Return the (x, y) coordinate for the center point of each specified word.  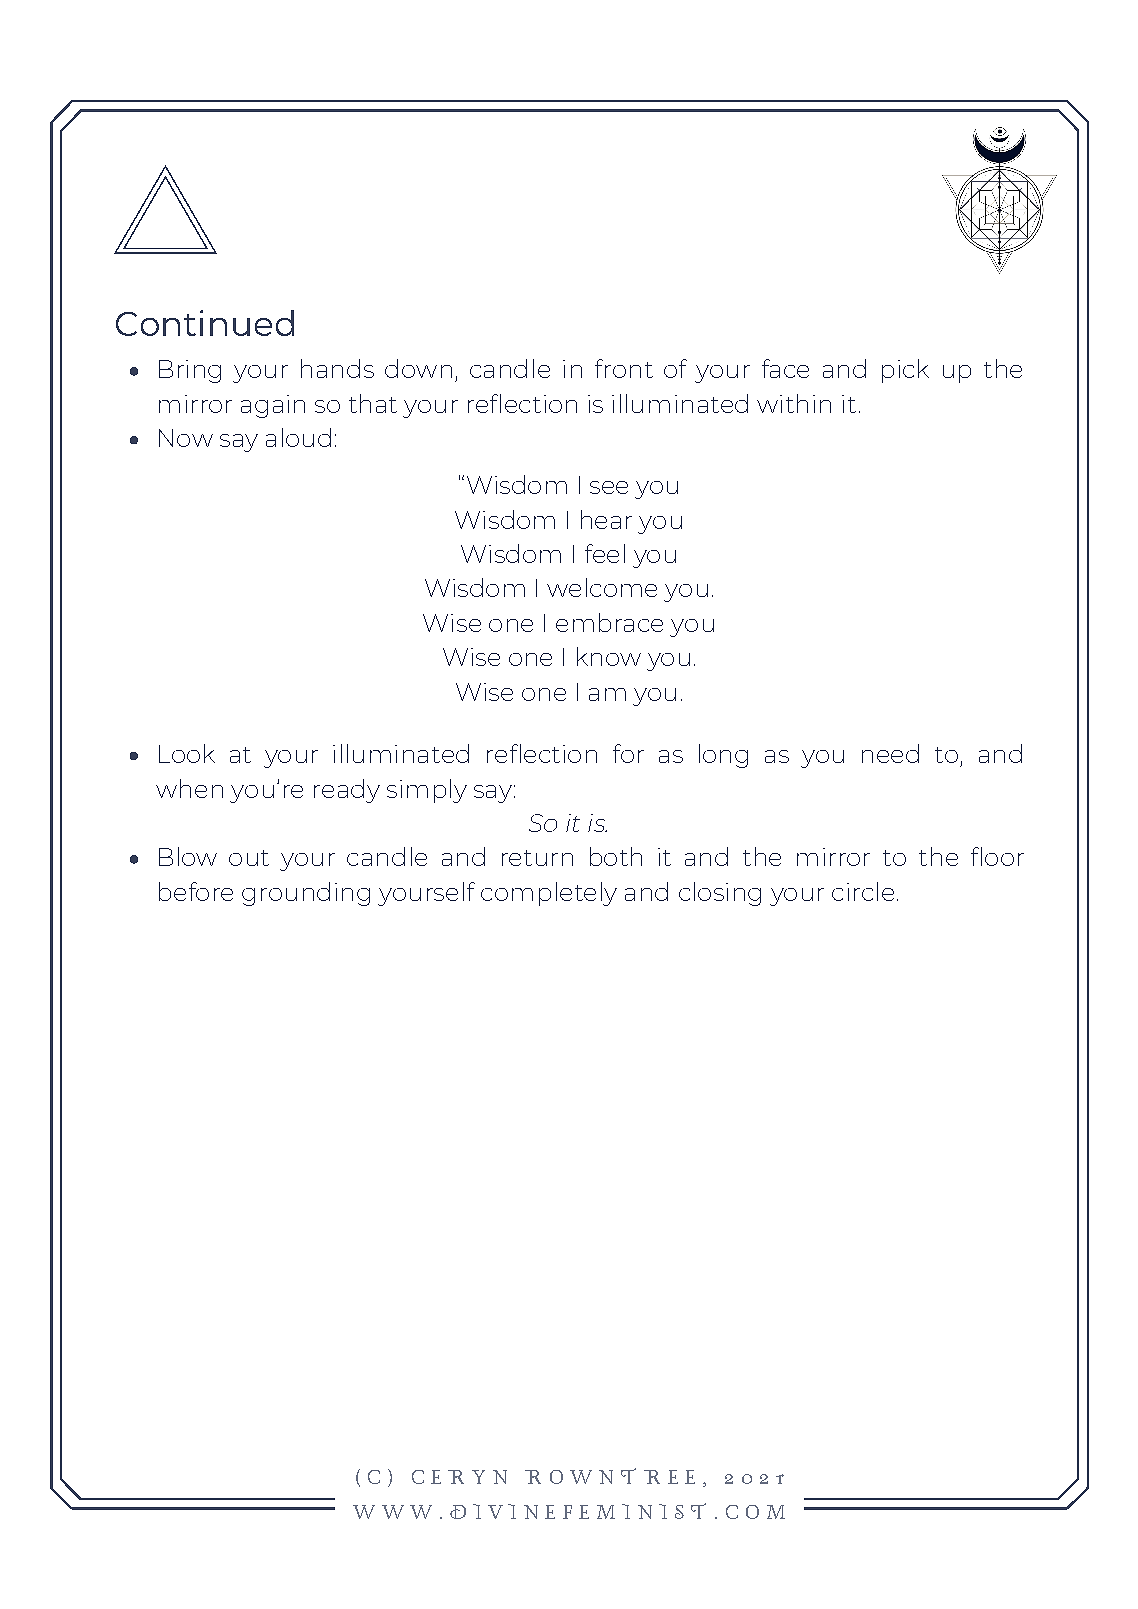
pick (905, 371)
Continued (205, 323)
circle (863, 891)
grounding (306, 894)
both (616, 856)
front (624, 368)
